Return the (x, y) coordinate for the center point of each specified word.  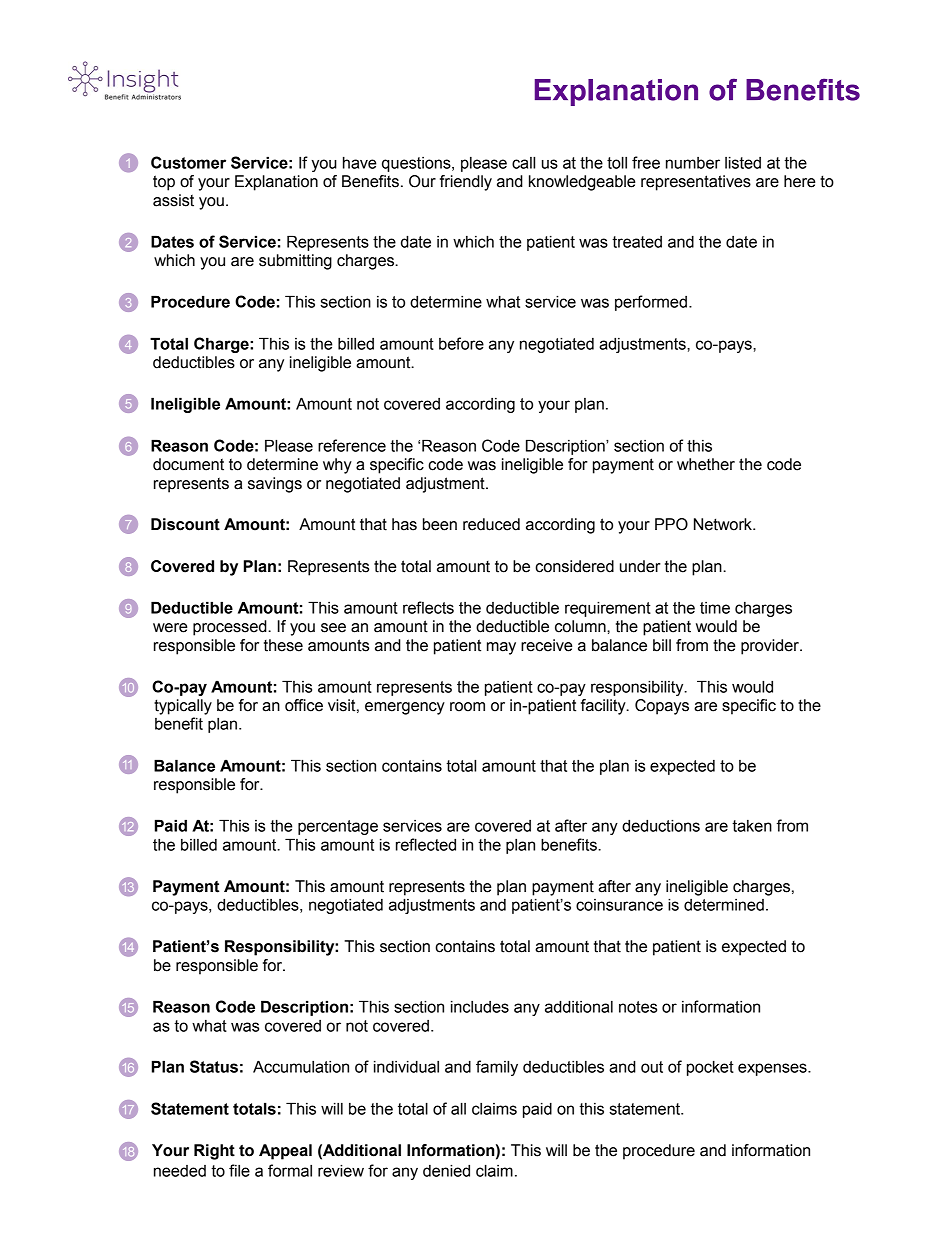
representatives (696, 183)
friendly (466, 183)
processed (231, 628)
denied (446, 1170)
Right (214, 1152)
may (501, 648)
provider (771, 647)
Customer (188, 162)
